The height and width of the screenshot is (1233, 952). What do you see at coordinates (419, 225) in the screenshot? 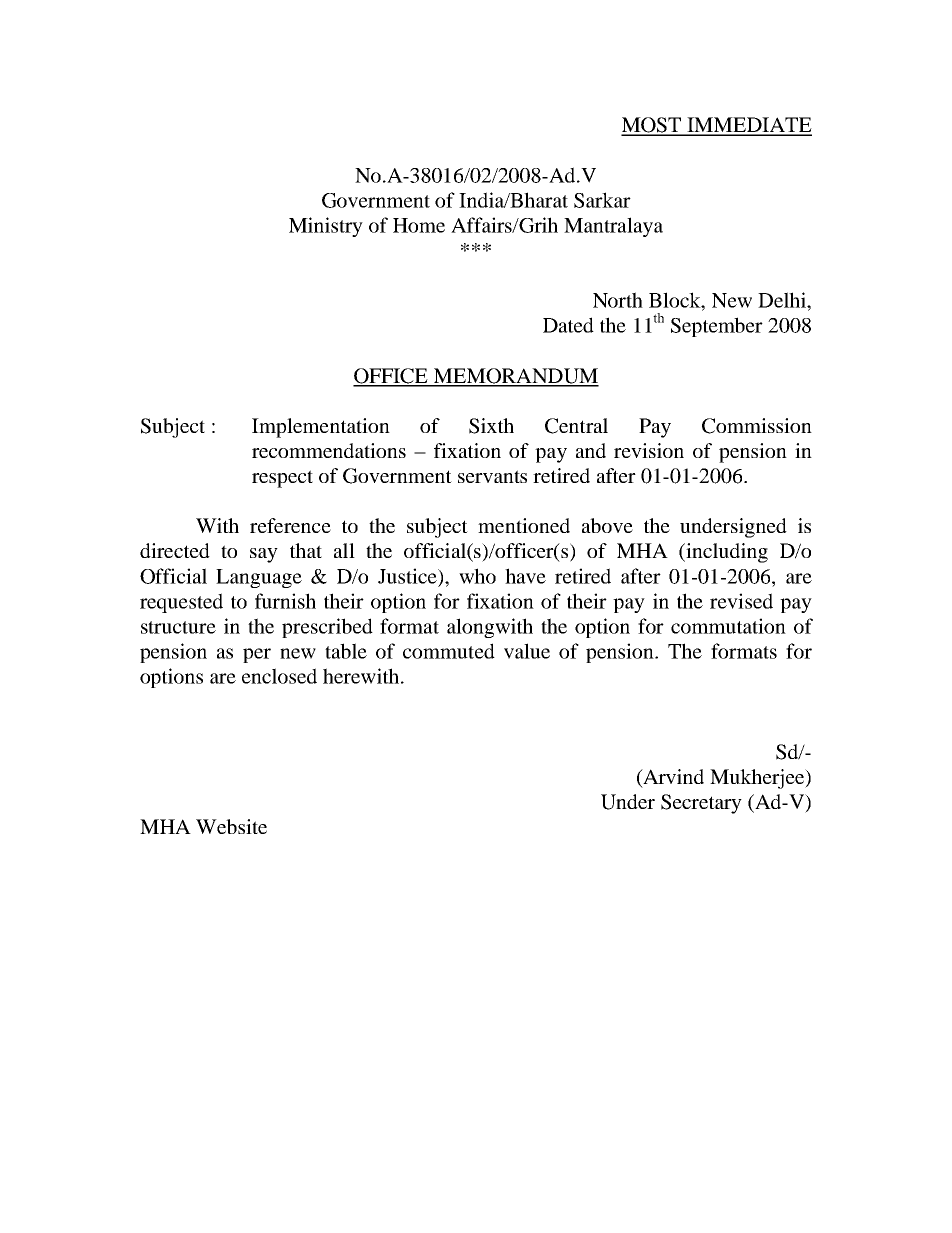
I see `Home` at bounding box center [419, 225].
